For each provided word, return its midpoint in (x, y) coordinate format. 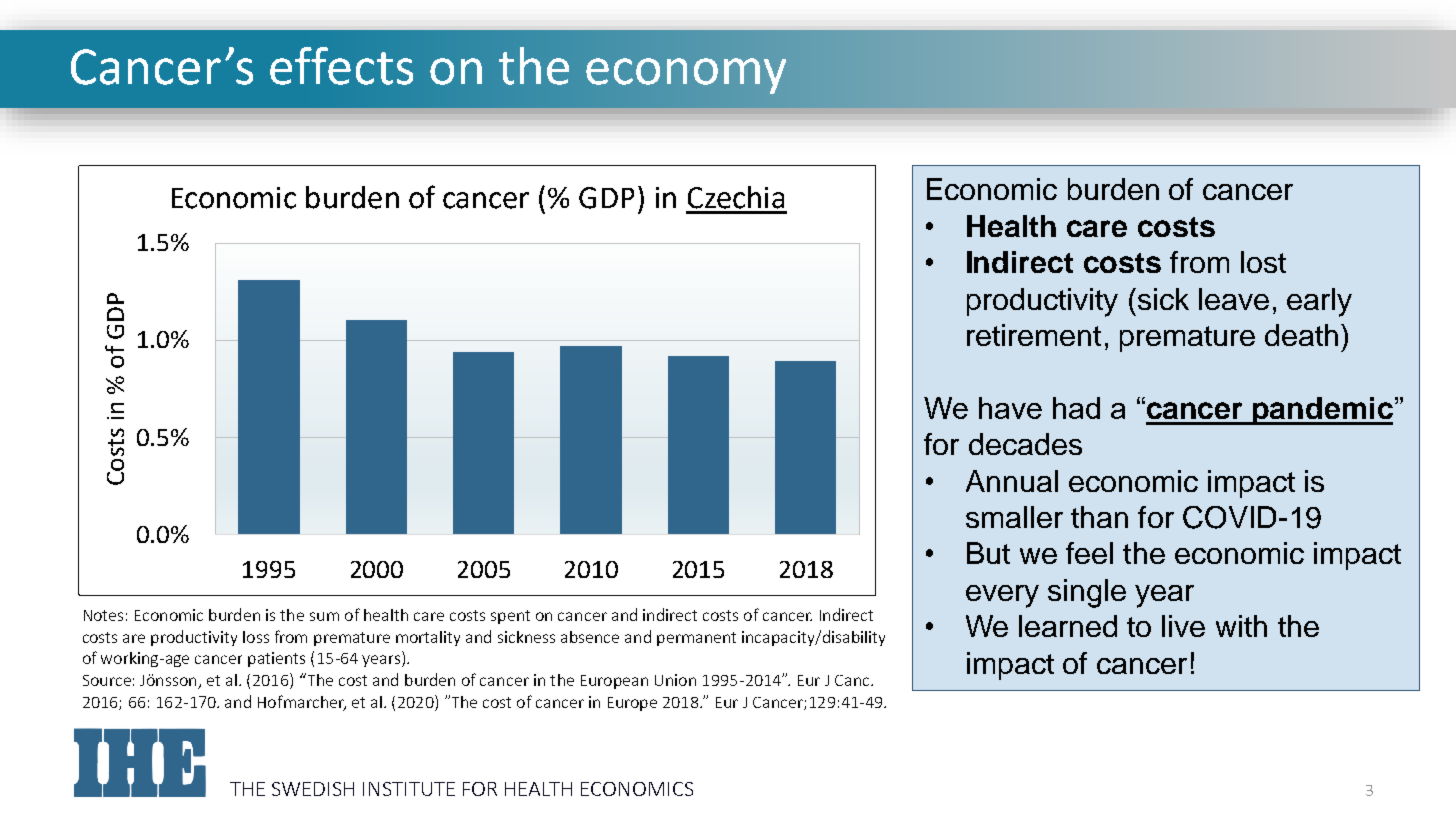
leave (1234, 299)
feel (1089, 553)
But (988, 553)
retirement (1034, 335)
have (1010, 408)
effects (341, 66)
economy (686, 76)
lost (1263, 262)
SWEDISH (313, 789)
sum (324, 616)
